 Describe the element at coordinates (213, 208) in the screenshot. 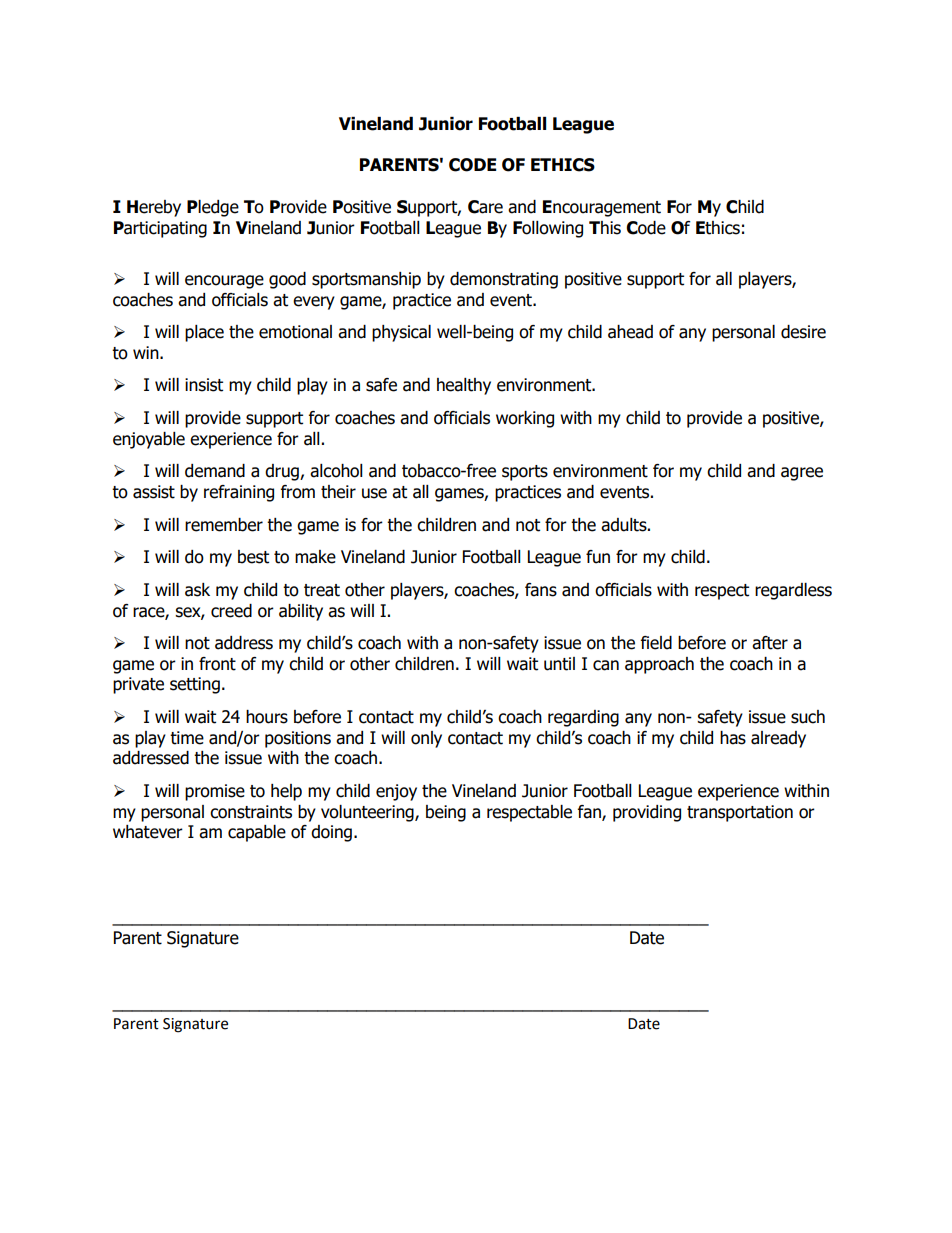

I see `Pledge` at that location.
